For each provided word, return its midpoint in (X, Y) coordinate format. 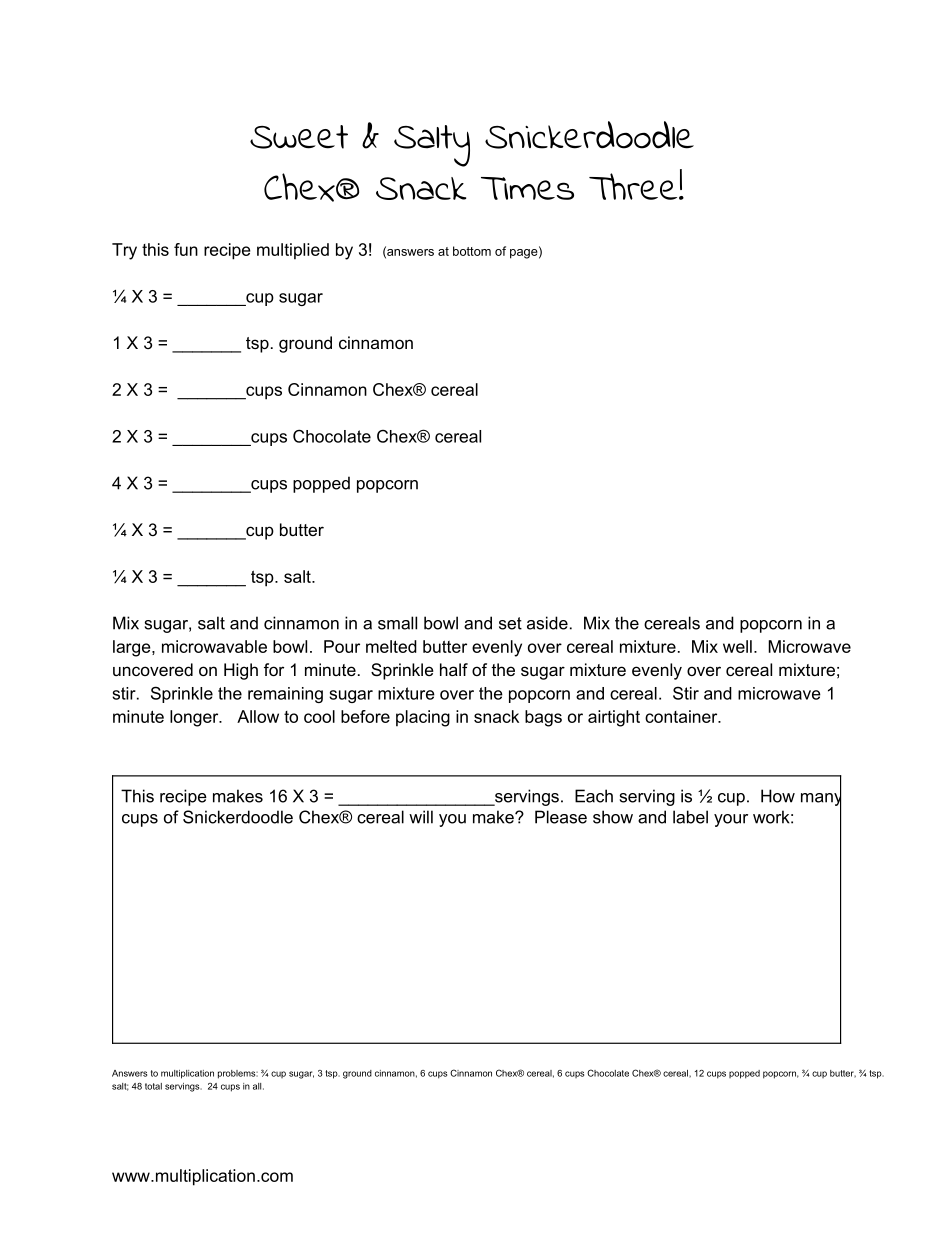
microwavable (214, 646)
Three (634, 186)
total (153, 1086)
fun (186, 249)
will (421, 817)
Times (527, 188)
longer (195, 718)
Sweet (299, 137)
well (737, 646)
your (731, 820)
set (510, 623)
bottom (472, 251)
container (682, 716)
